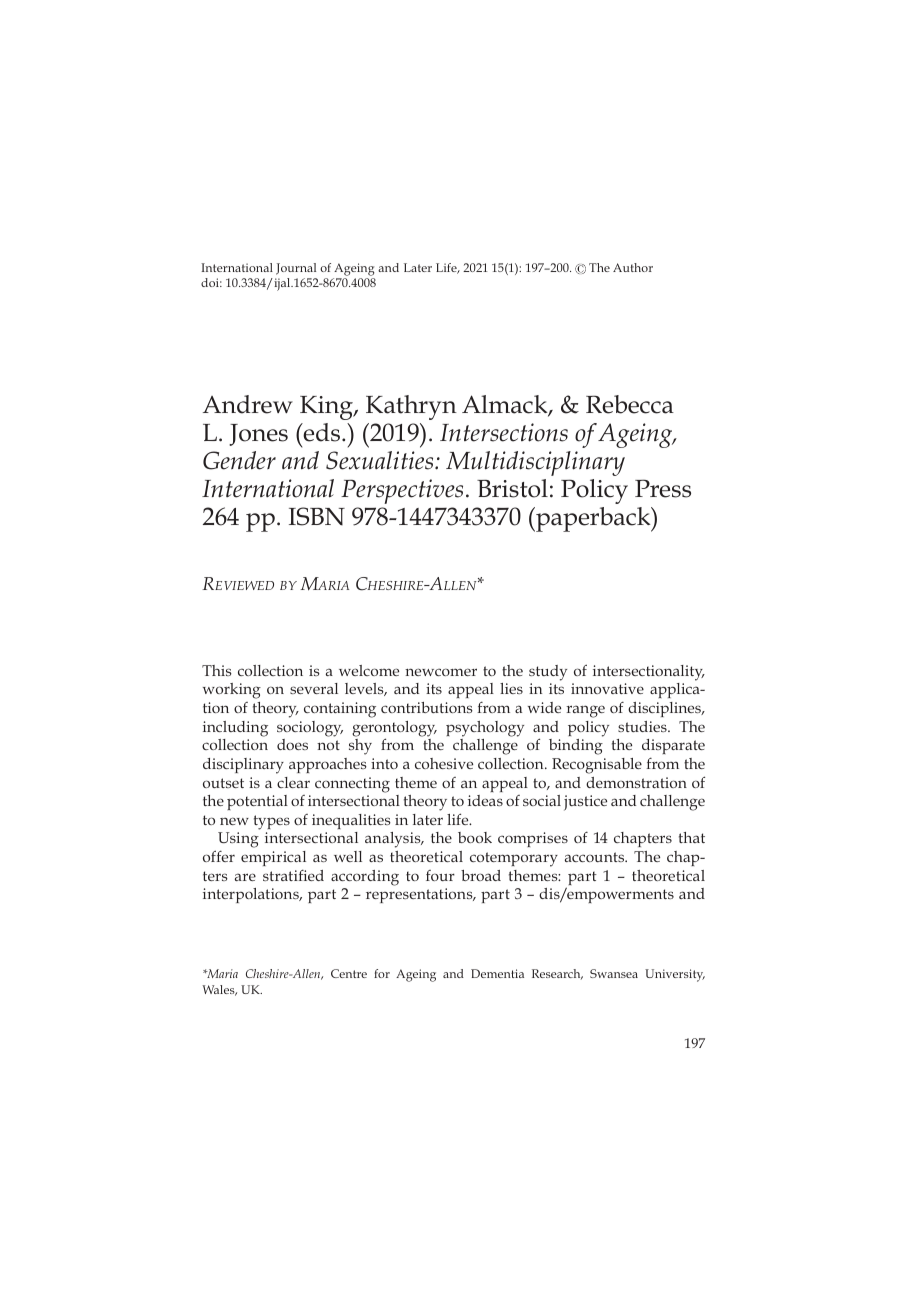  What do you see at coordinates (475, 837) in the image?
I see `book` at bounding box center [475, 837].
